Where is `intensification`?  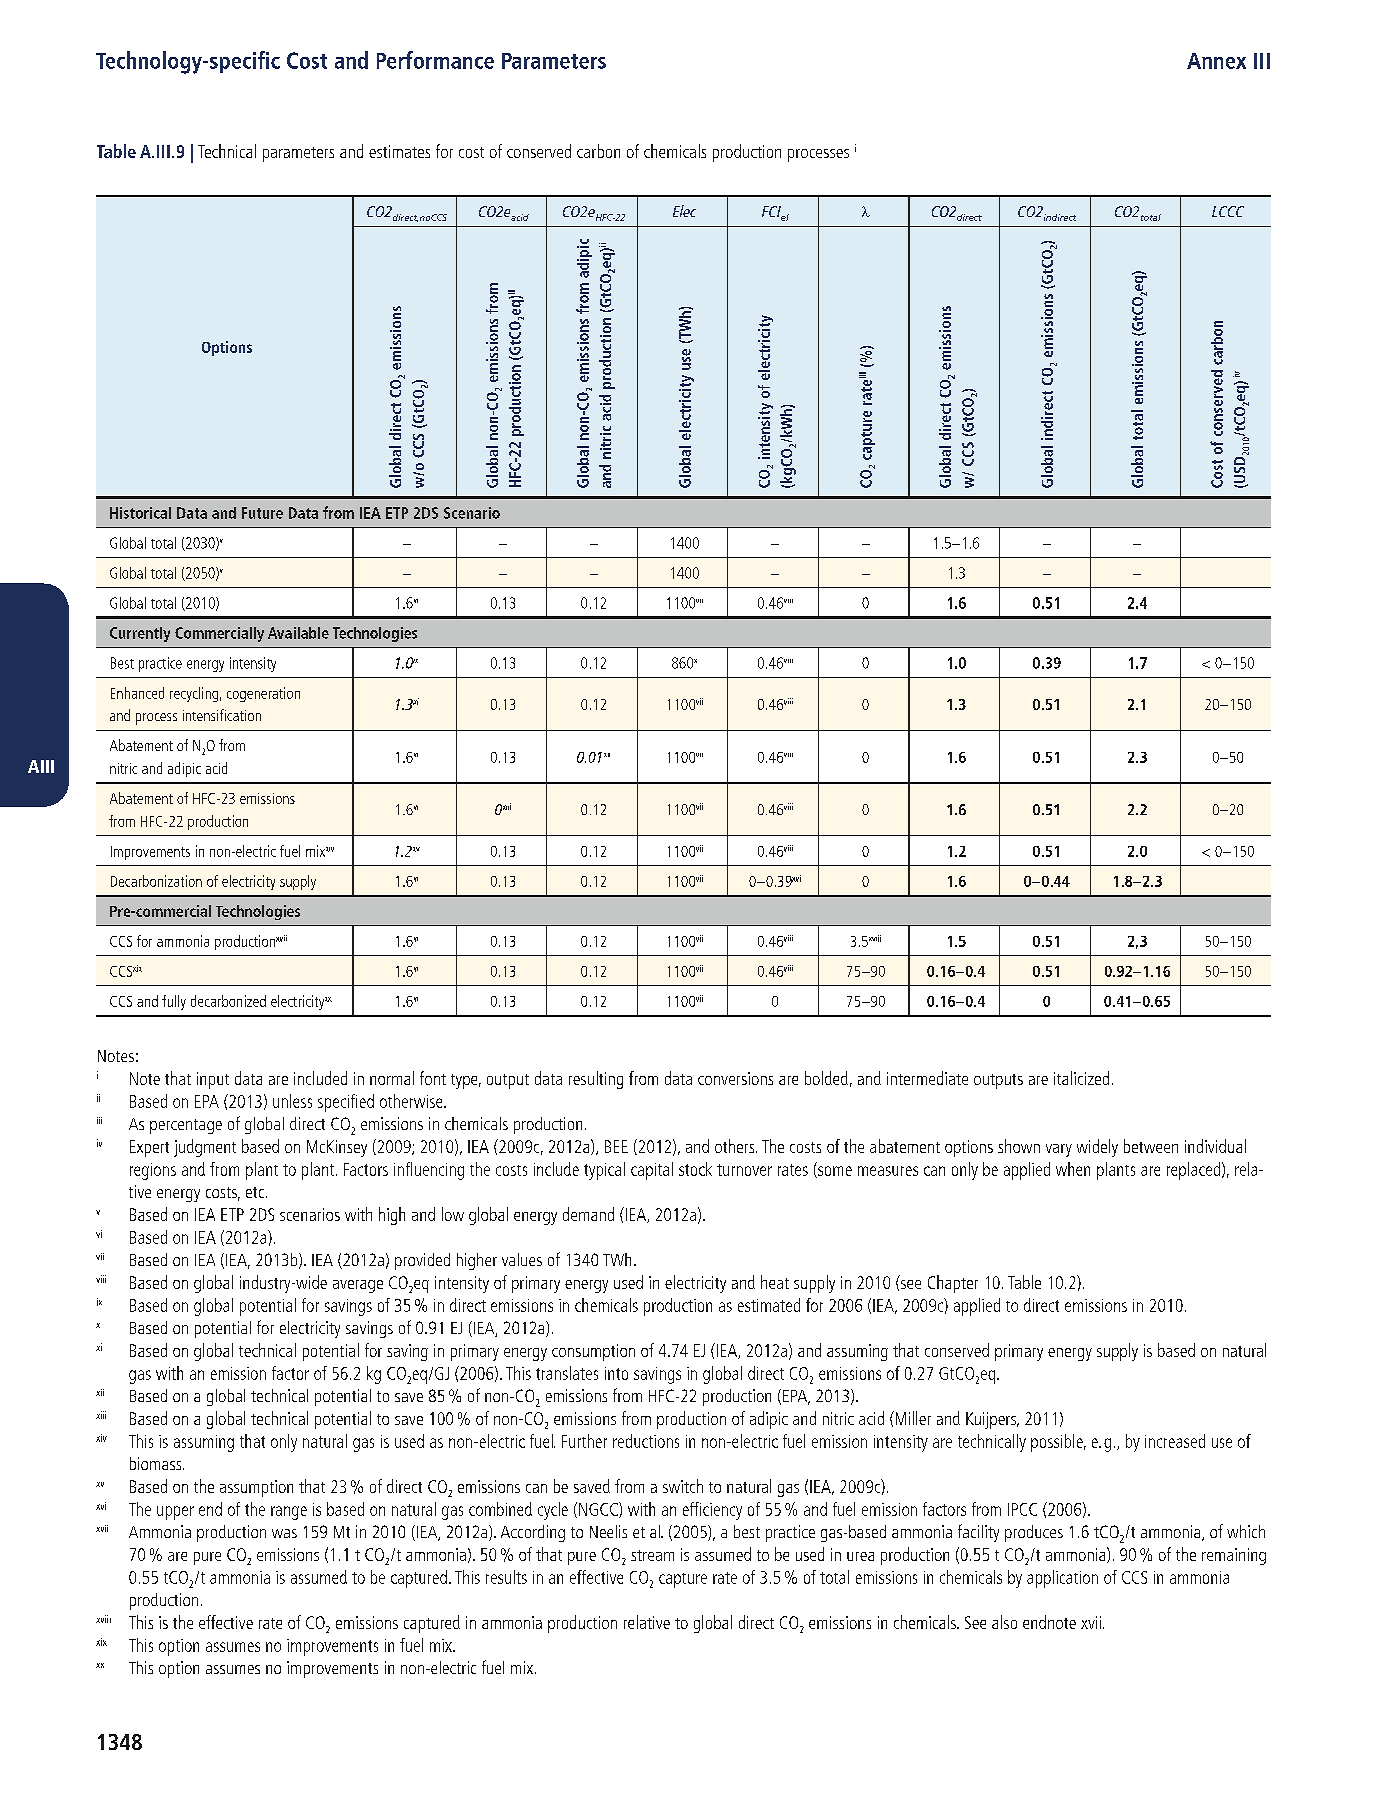
intensification is located at coordinates (222, 715).
